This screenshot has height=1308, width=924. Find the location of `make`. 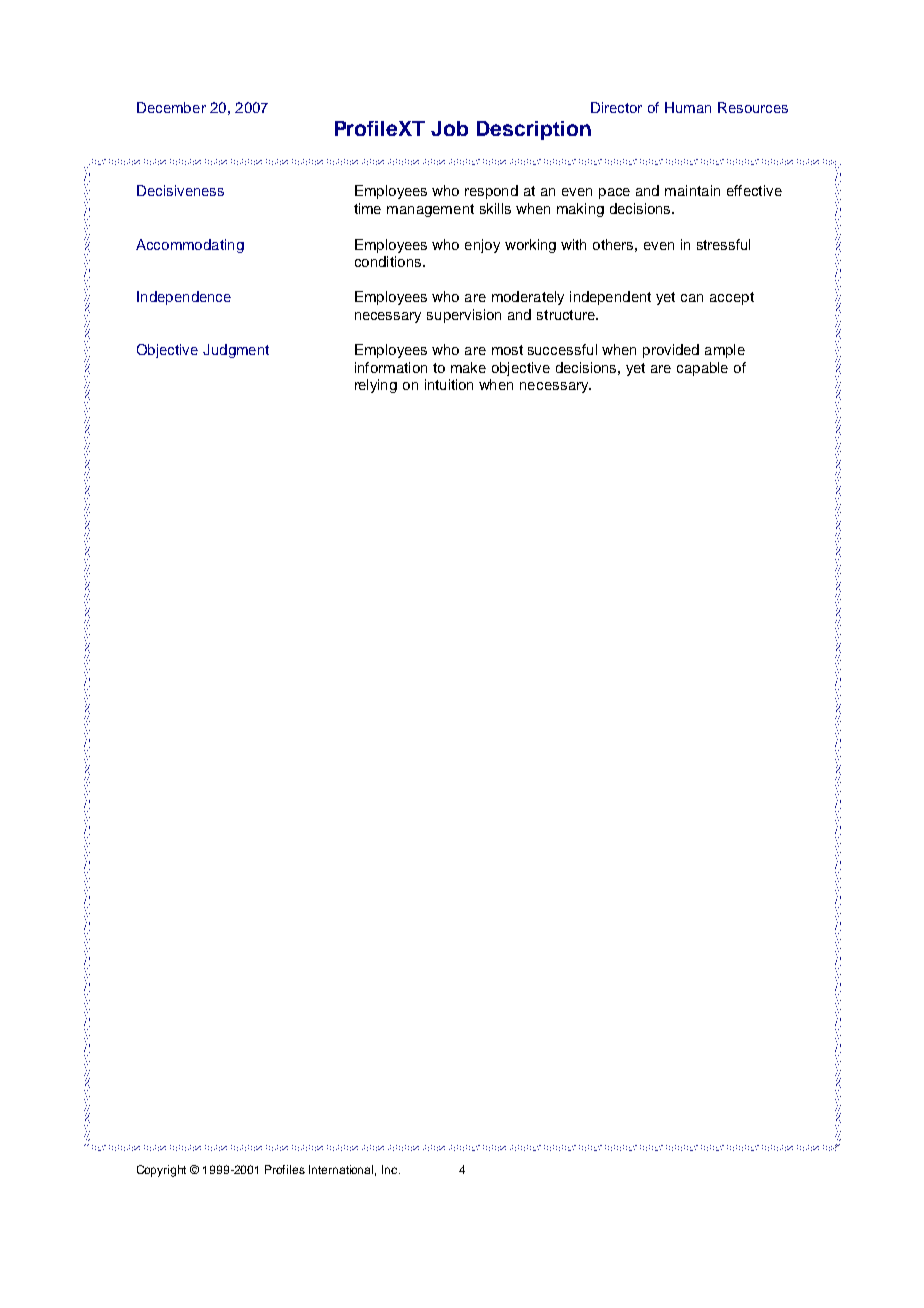

make is located at coordinates (468, 367).
